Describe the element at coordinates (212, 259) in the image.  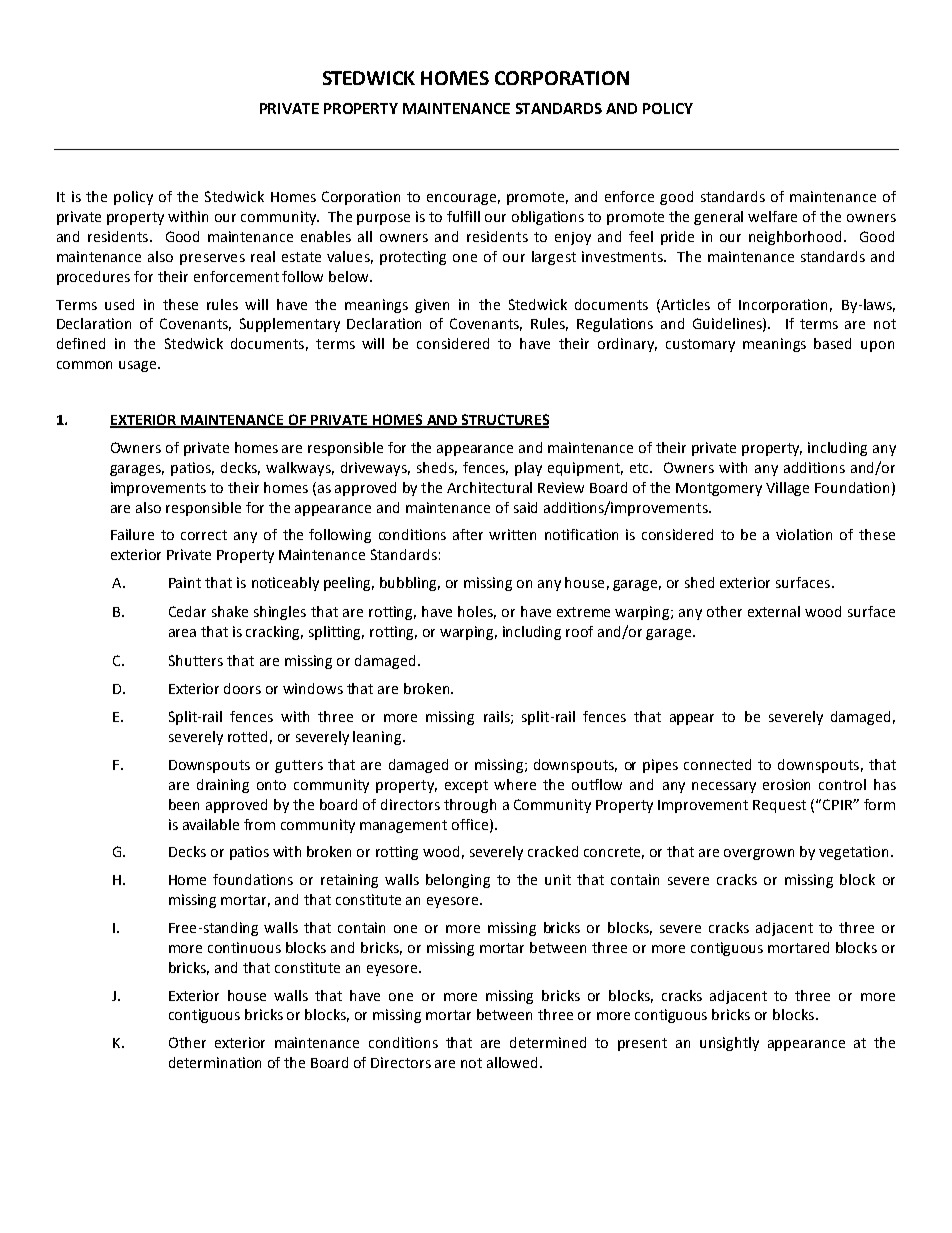
I see `preserves` at that location.
